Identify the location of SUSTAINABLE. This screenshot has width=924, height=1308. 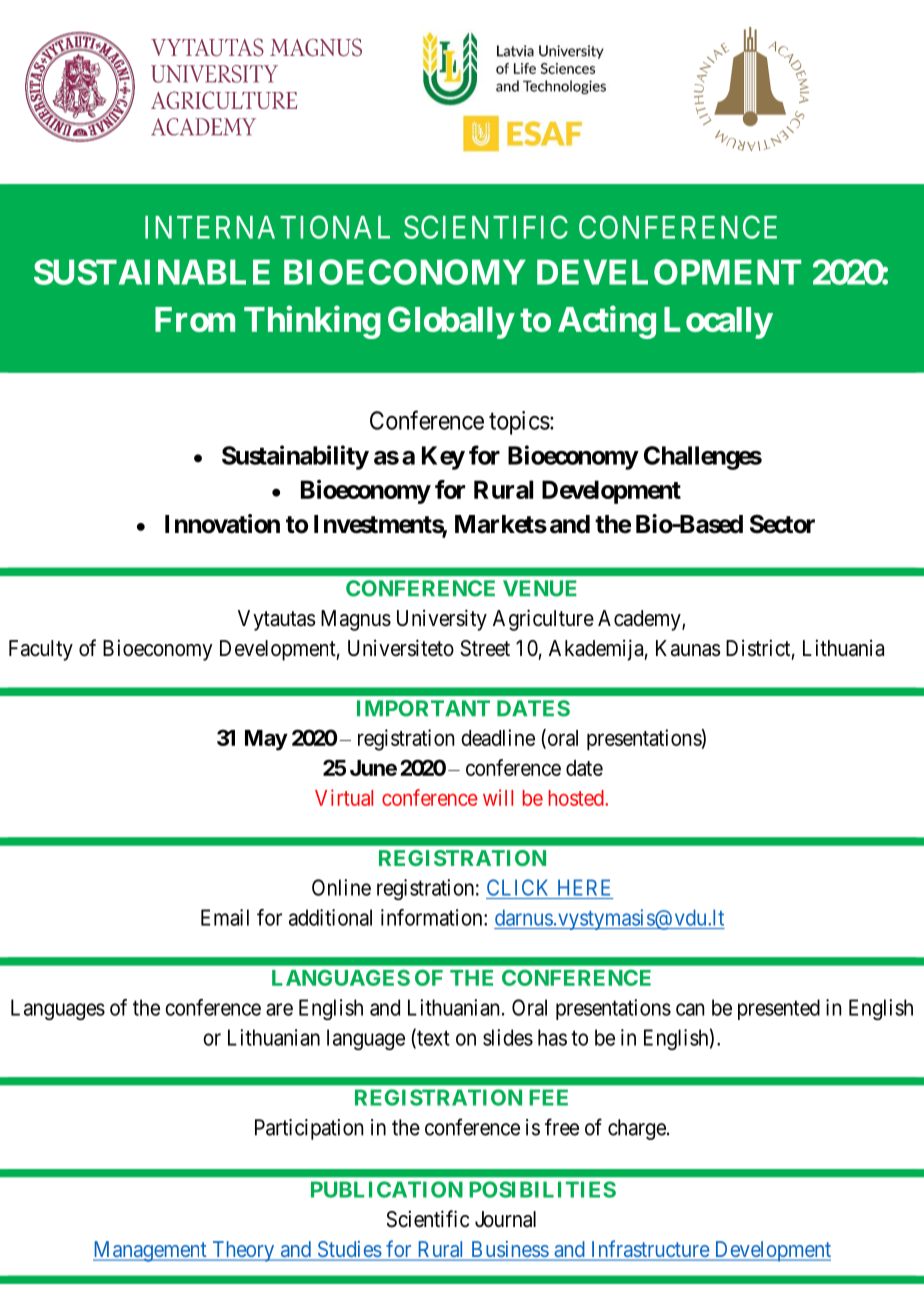
(152, 272).
